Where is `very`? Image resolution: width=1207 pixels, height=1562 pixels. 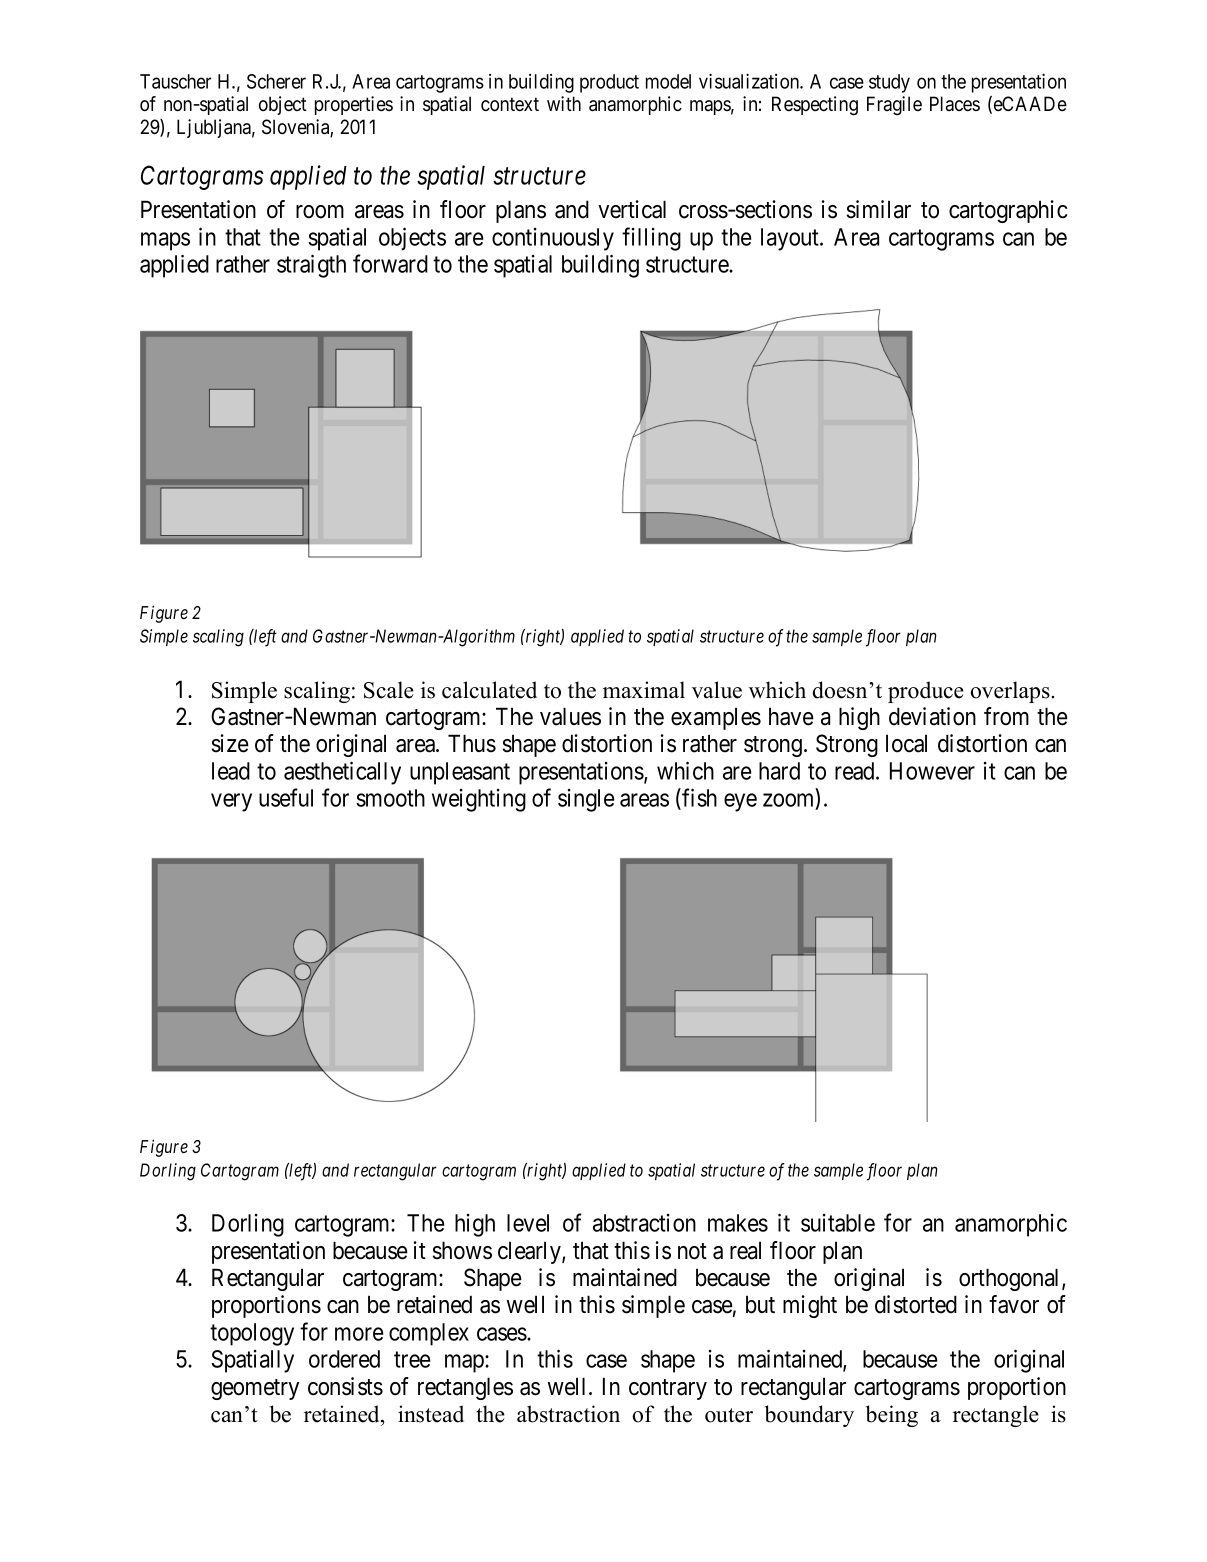 very is located at coordinates (231, 803).
